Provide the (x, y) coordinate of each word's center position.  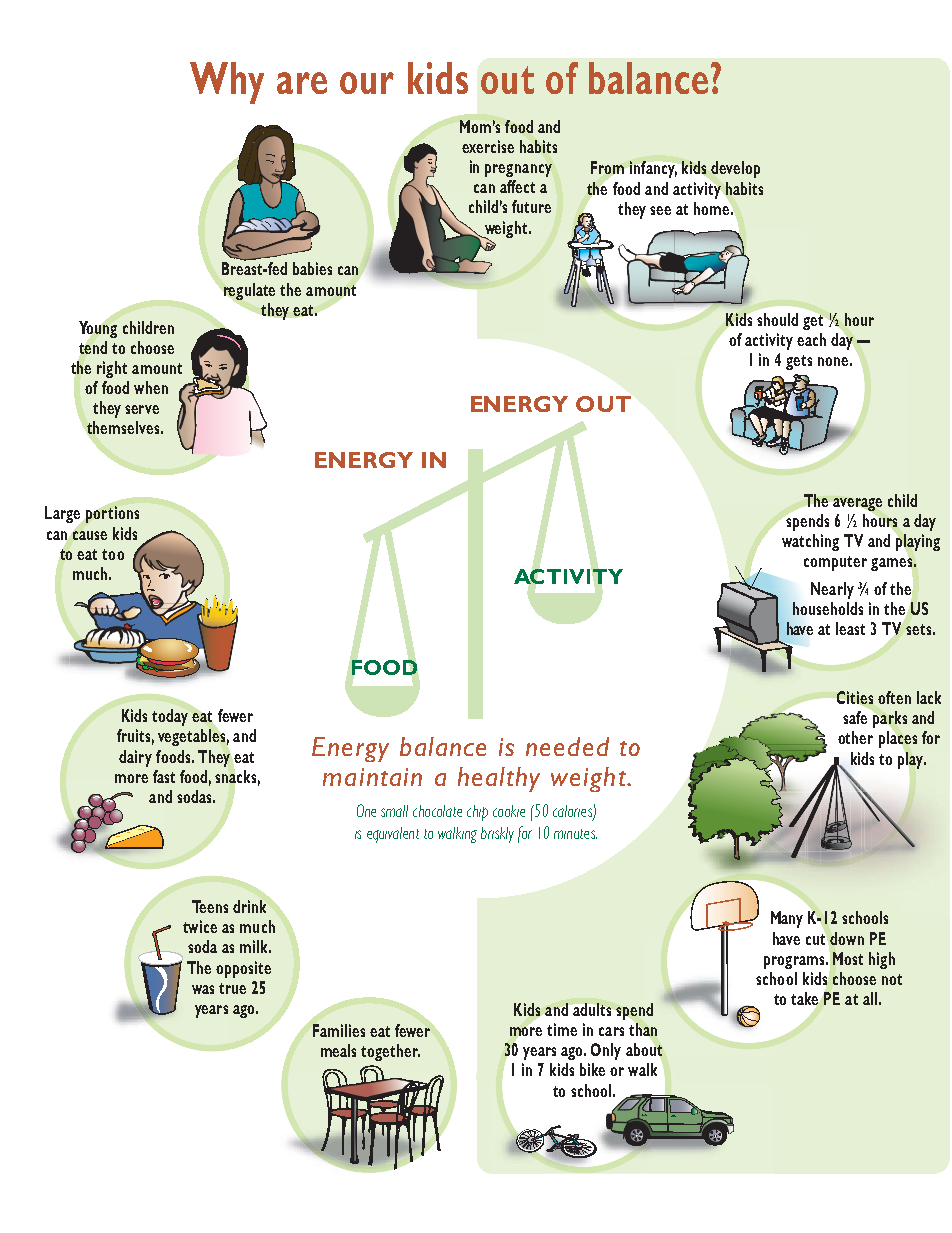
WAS (203, 989)
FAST (164, 776)
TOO (113, 554)
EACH (811, 339)
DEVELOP (735, 169)
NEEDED (567, 746)
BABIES (312, 268)
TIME (562, 1029)
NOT (892, 979)
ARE (302, 83)
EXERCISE (488, 146)
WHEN (151, 387)
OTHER (855, 737)
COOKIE (509, 811)
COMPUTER (835, 563)
